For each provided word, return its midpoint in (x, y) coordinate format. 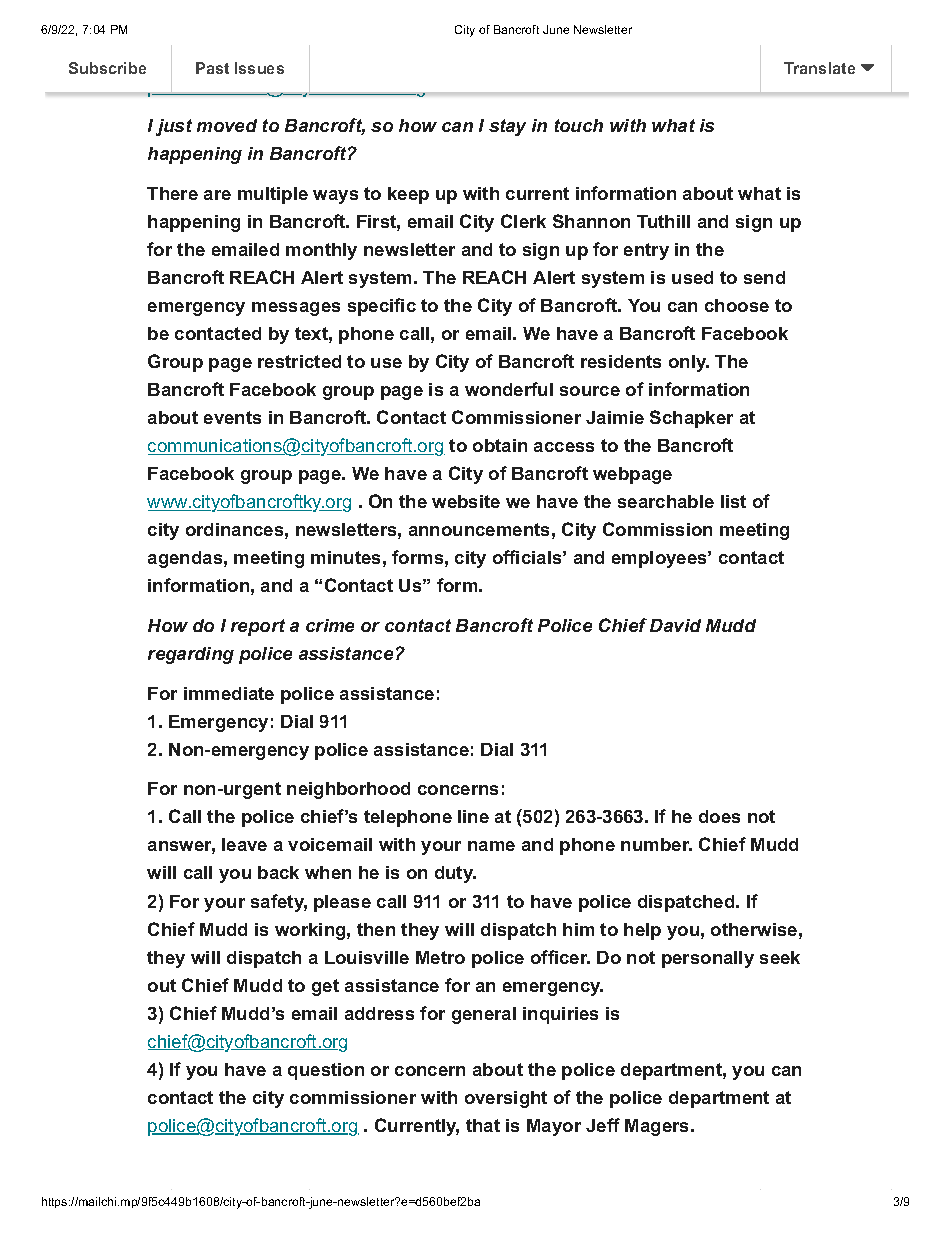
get (325, 987)
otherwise (754, 929)
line (473, 816)
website (466, 501)
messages (296, 309)
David (675, 625)
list (733, 501)
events (232, 417)
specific (382, 307)
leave (244, 844)
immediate (229, 693)
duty (455, 874)
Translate (819, 68)
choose (737, 305)
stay (507, 127)
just (174, 127)
